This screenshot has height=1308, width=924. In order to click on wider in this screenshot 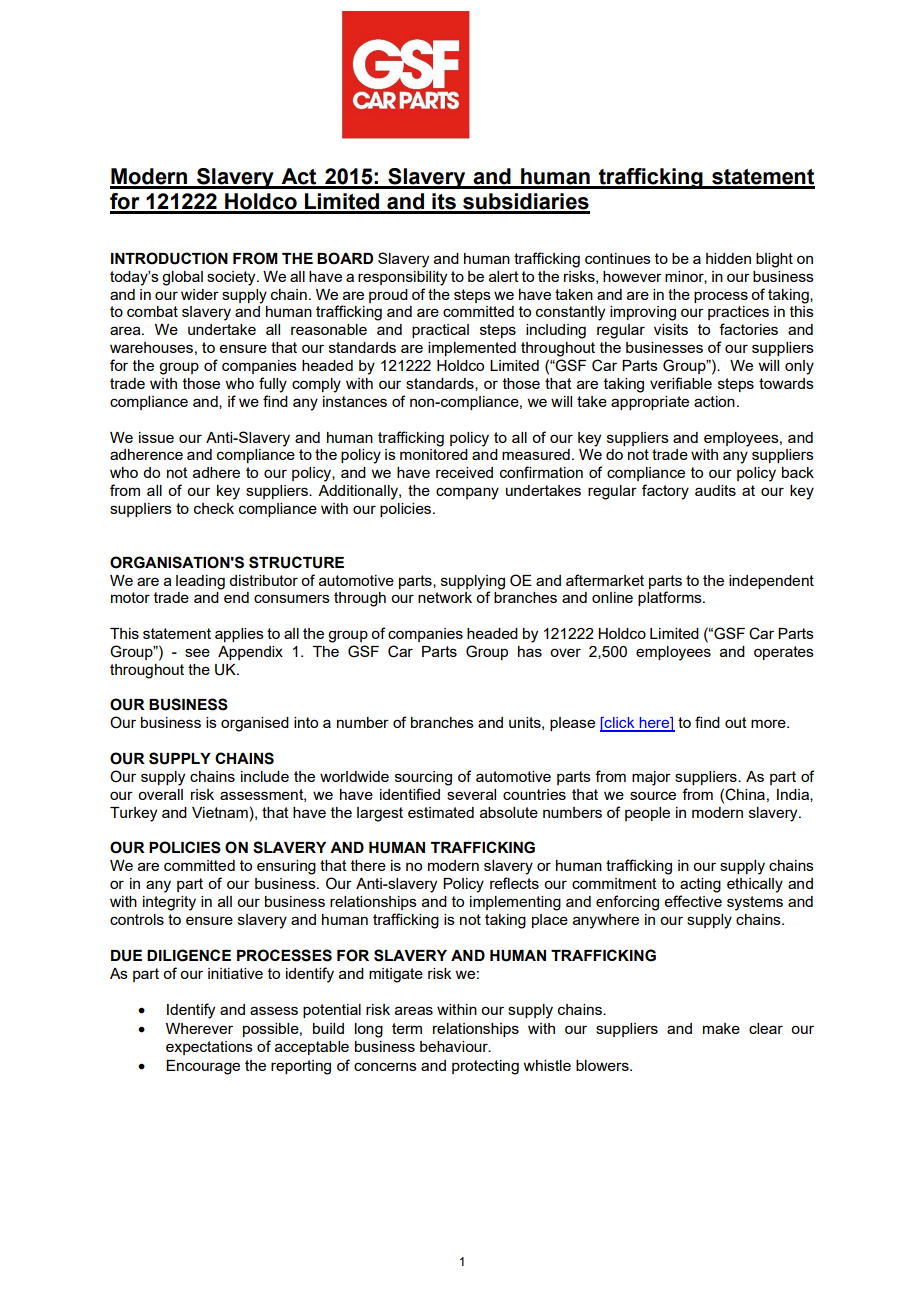, I will do `click(200, 294)`.
